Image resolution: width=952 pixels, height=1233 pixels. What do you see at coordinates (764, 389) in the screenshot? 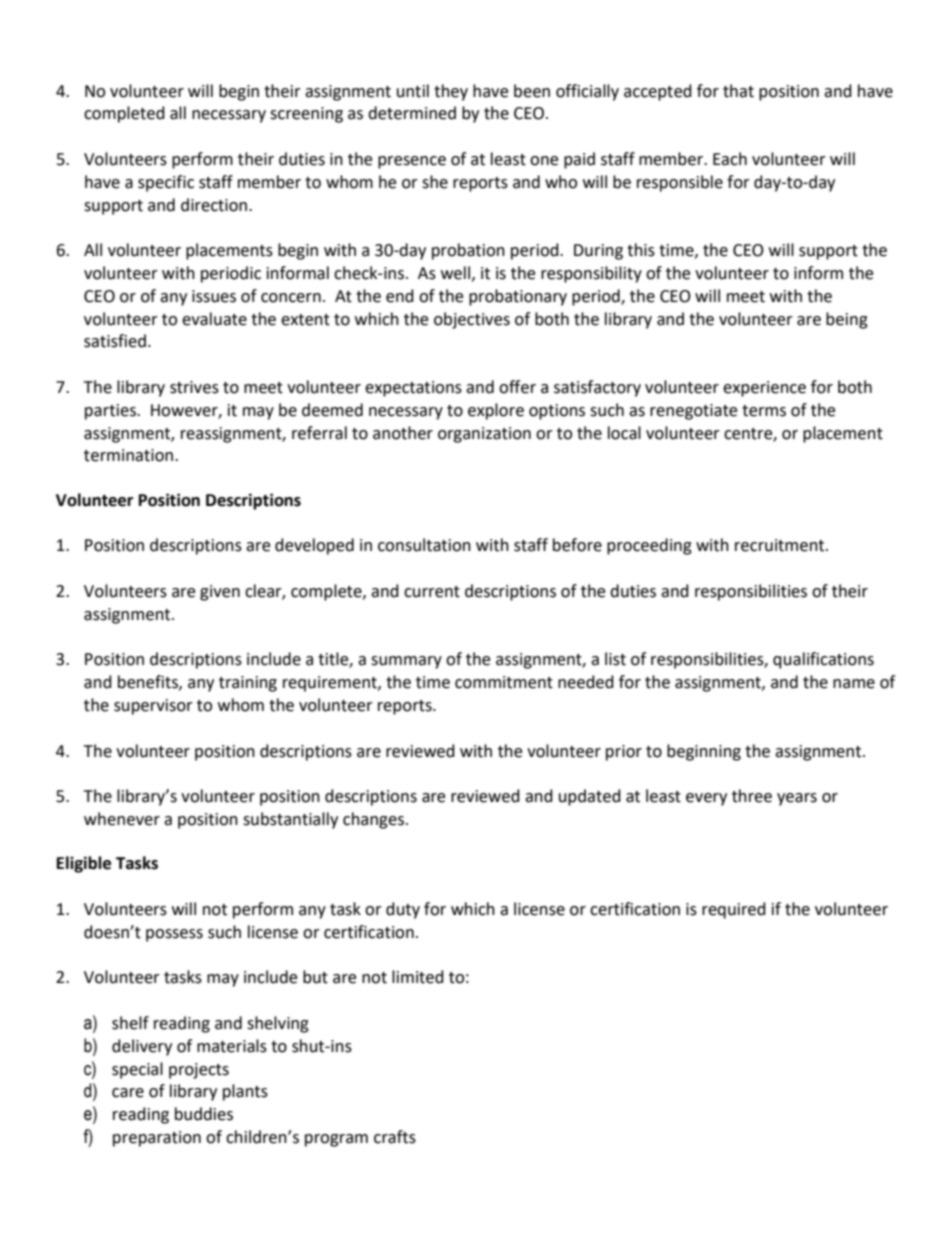
I see `experience` at bounding box center [764, 389].
